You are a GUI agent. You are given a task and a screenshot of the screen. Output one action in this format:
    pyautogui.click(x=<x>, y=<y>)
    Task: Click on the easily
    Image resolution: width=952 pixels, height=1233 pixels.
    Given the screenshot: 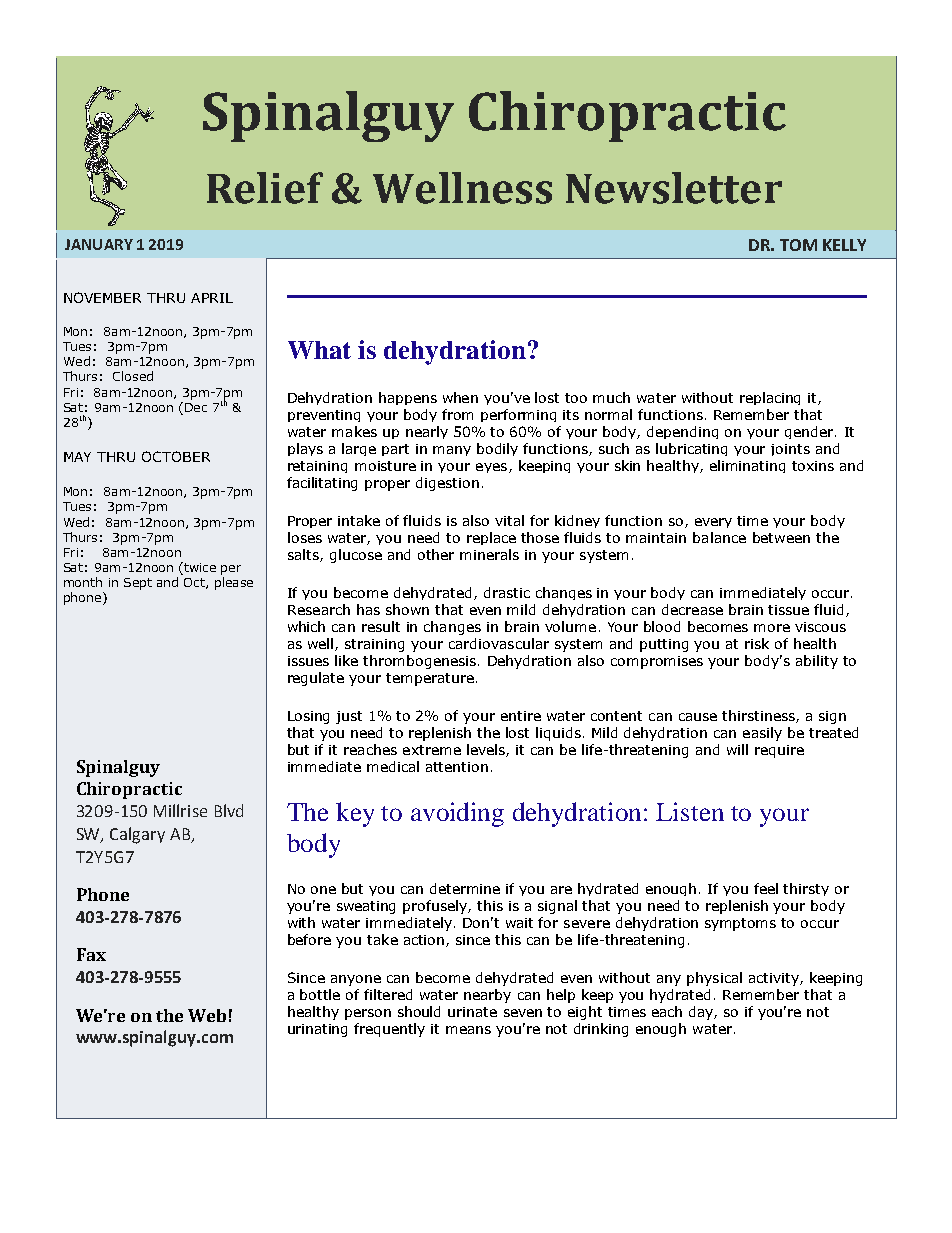 What is the action you would take?
    pyautogui.click(x=762, y=734)
